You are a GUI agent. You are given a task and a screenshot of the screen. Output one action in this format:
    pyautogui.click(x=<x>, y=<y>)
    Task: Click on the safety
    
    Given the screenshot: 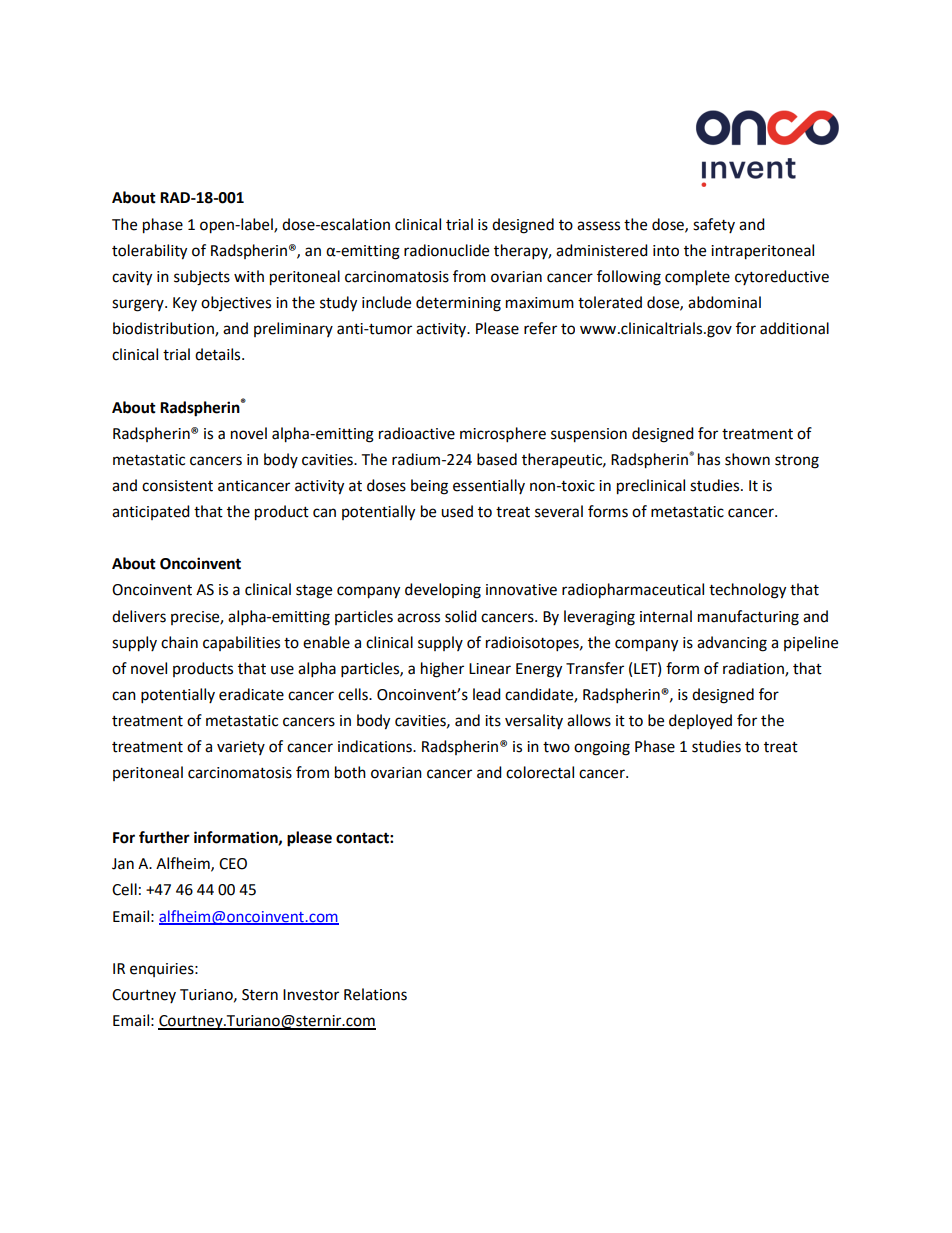 What is the action you would take?
    pyautogui.click(x=714, y=225)
